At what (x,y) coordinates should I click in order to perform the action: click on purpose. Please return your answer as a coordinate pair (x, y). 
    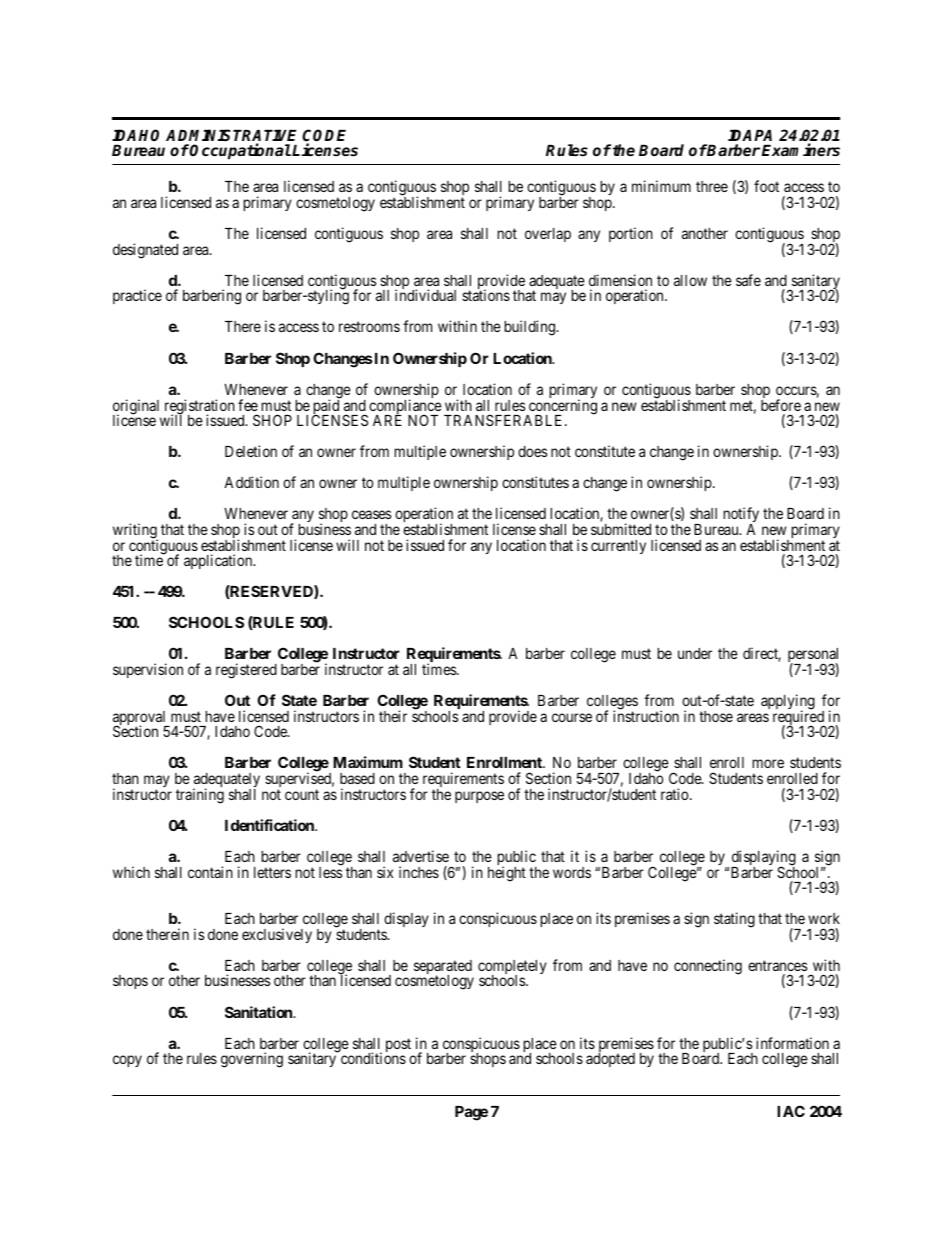
    Looking at the image, I should click on (479, 797).
